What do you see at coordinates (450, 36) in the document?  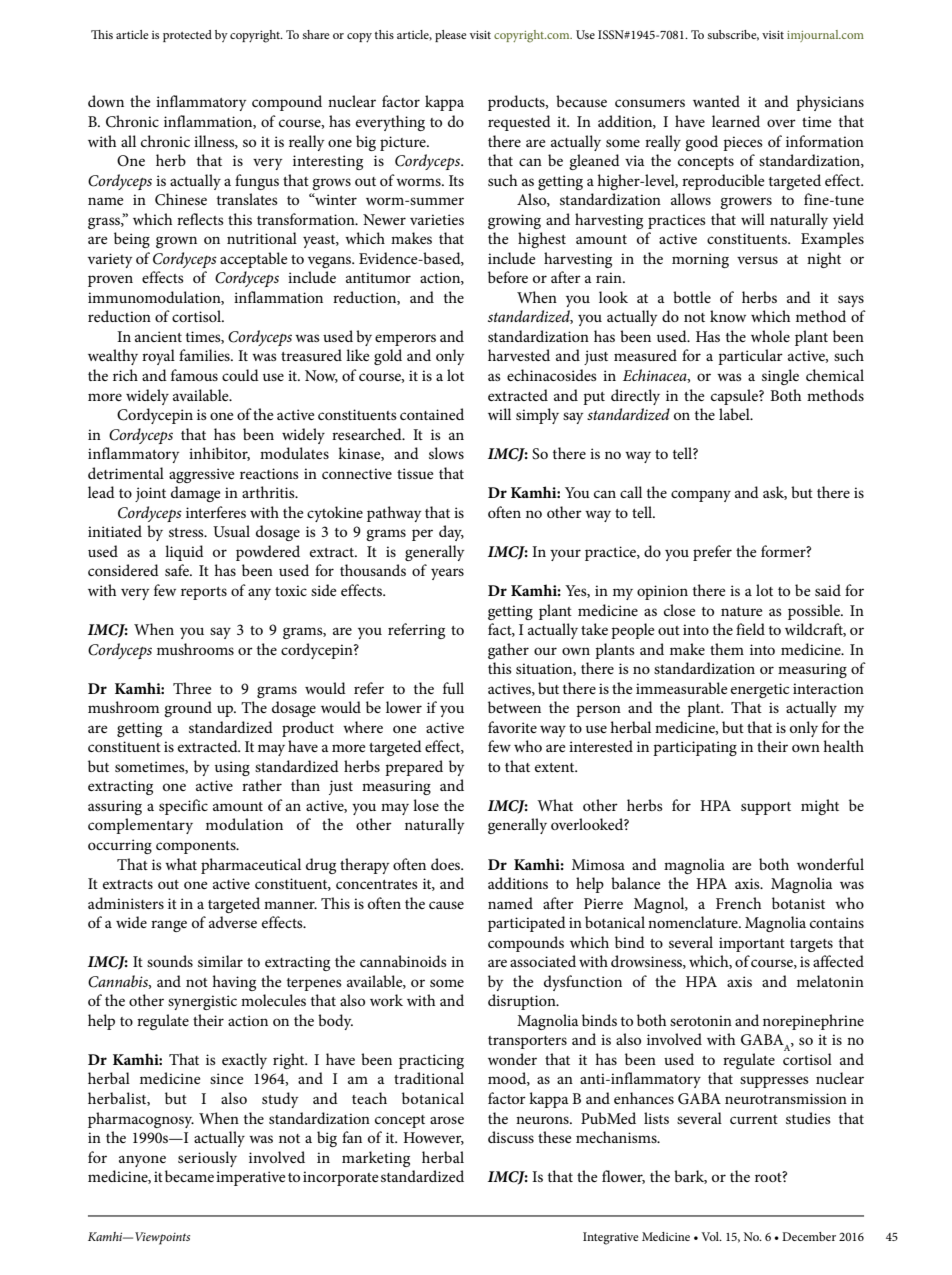 I see `please` at bounding box center [450, 36].
